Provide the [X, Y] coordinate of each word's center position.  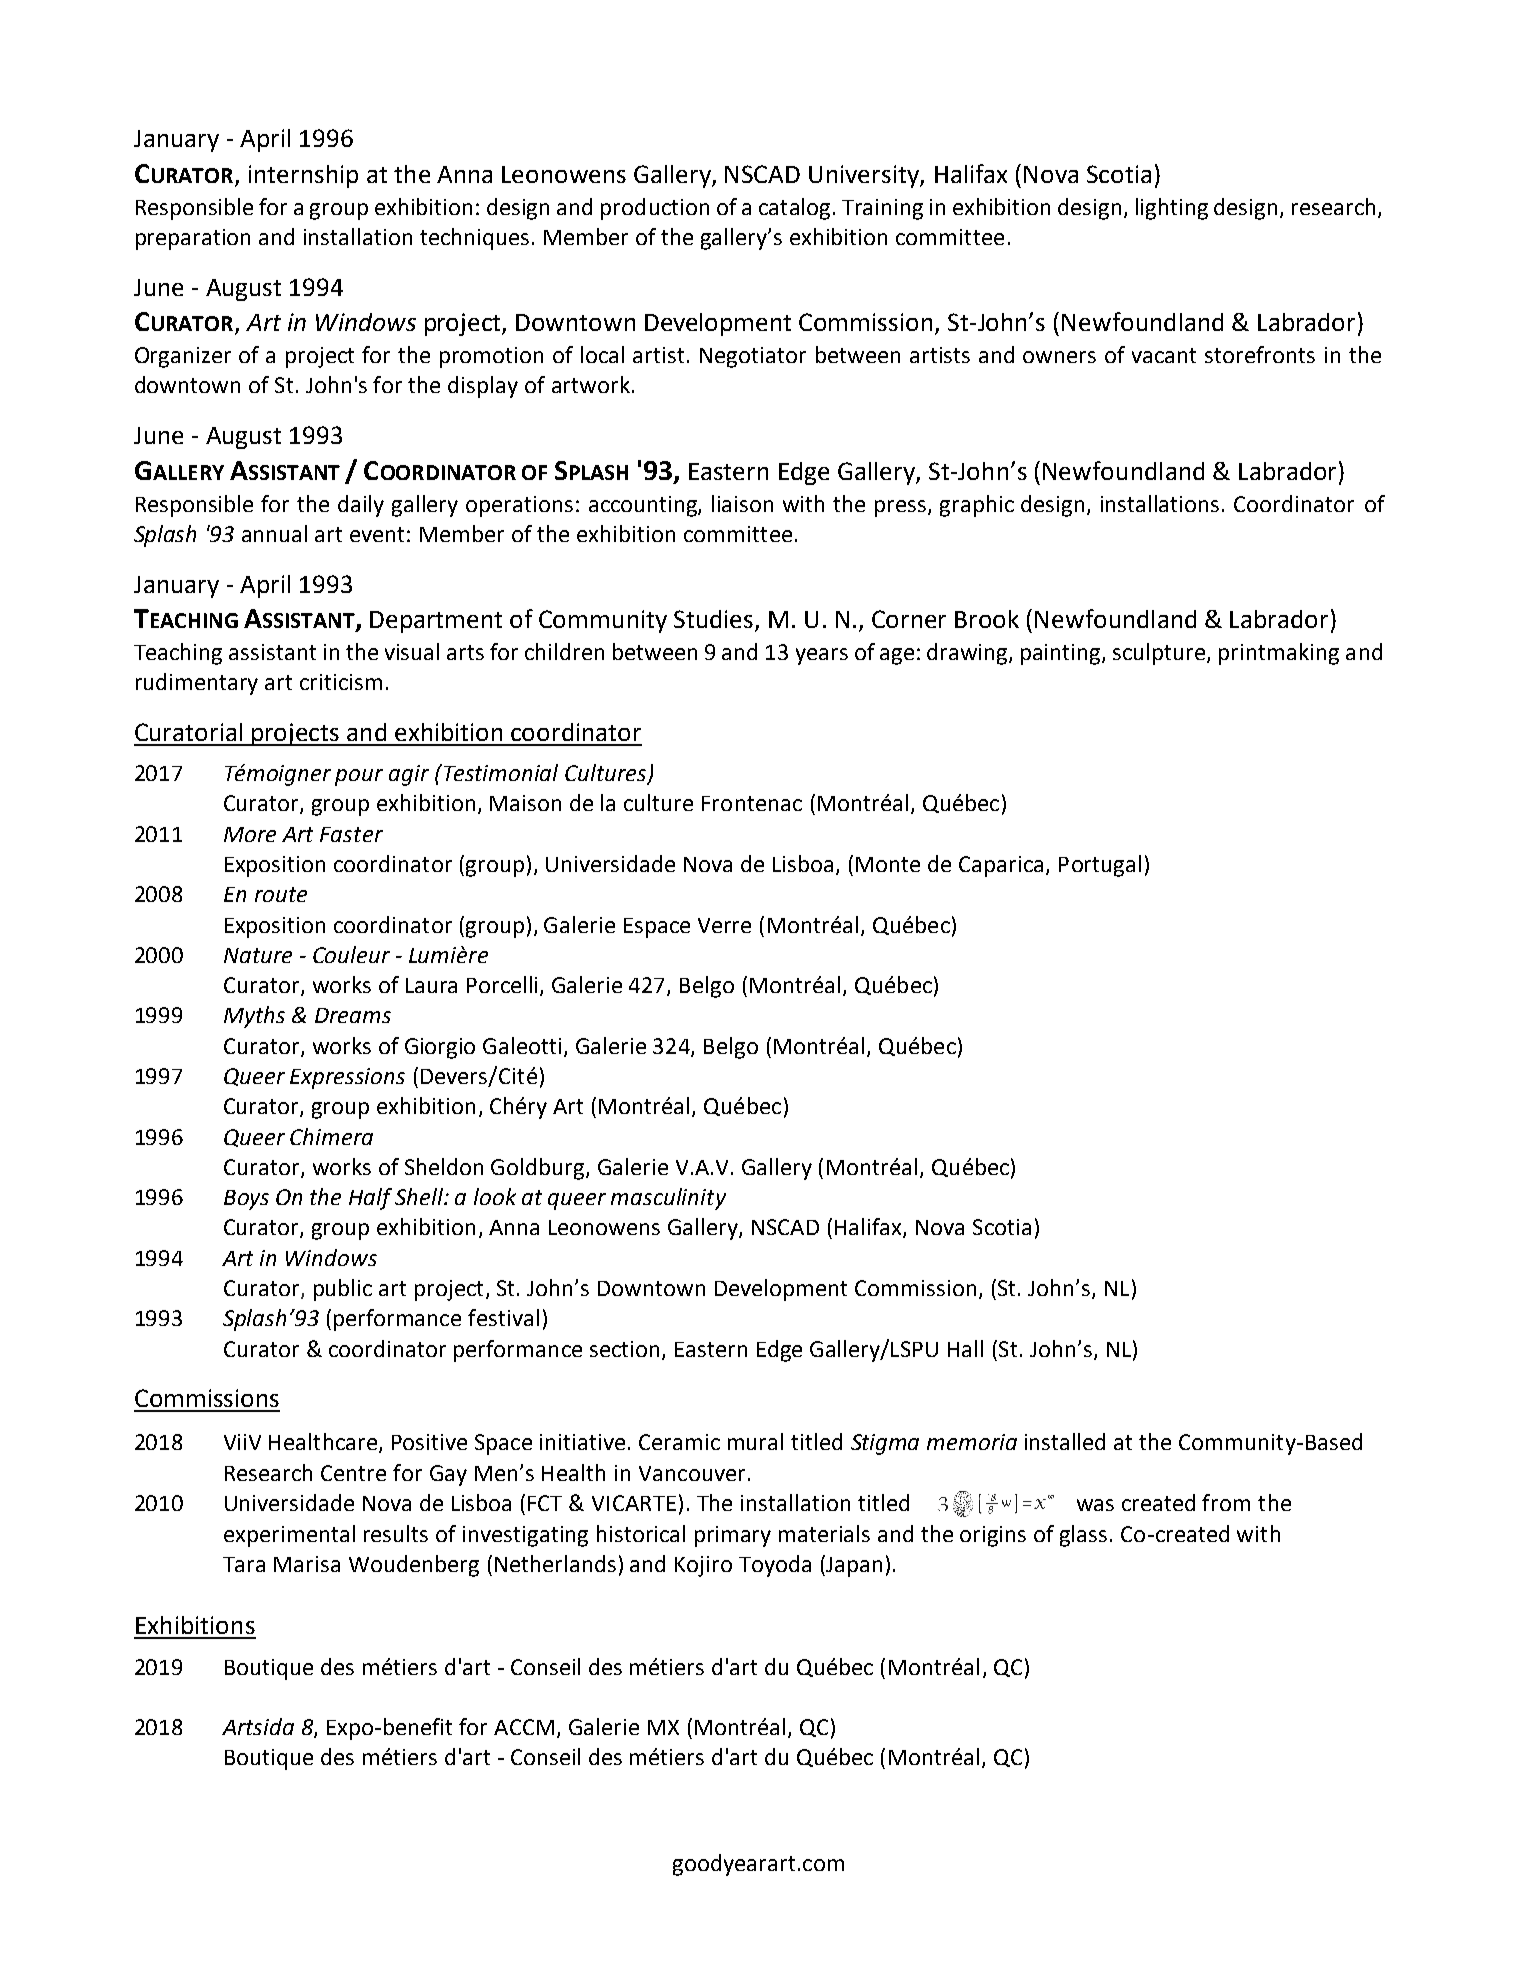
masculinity [668, 1199]
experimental [289, 1536]
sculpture [1160, 654]
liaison [742, 503]
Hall [965, 1348]
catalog [794, 209]
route [281, 894]
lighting [1172, 209]
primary [733, 1536]
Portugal [1100, 866]
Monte [888, 864]
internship [303, 176]
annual [274, 533]
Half [370, 1199]
